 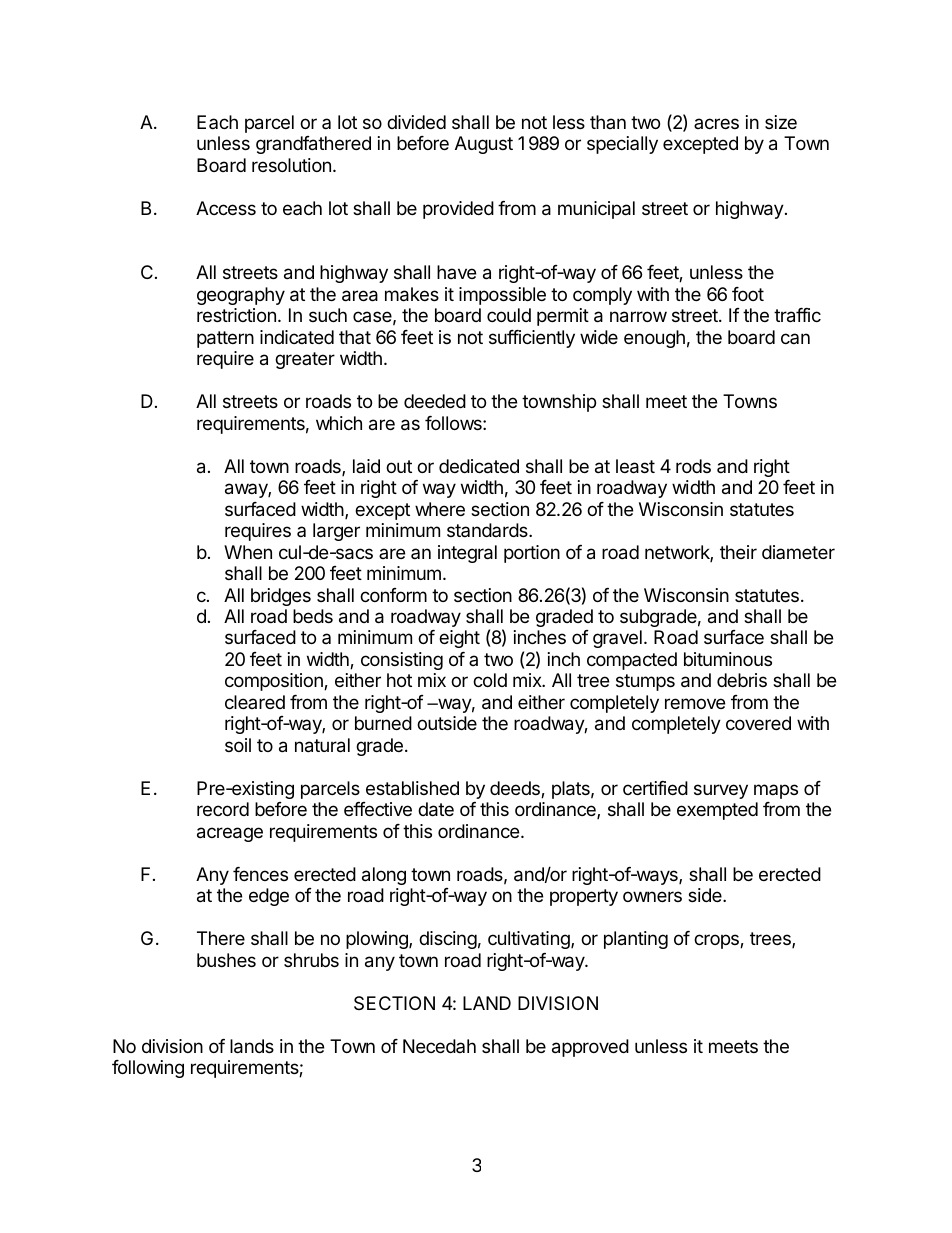 What do you see at coordinates (758, 723) in the screenshot?
I see `covered` at bounding box center [758, 723].
